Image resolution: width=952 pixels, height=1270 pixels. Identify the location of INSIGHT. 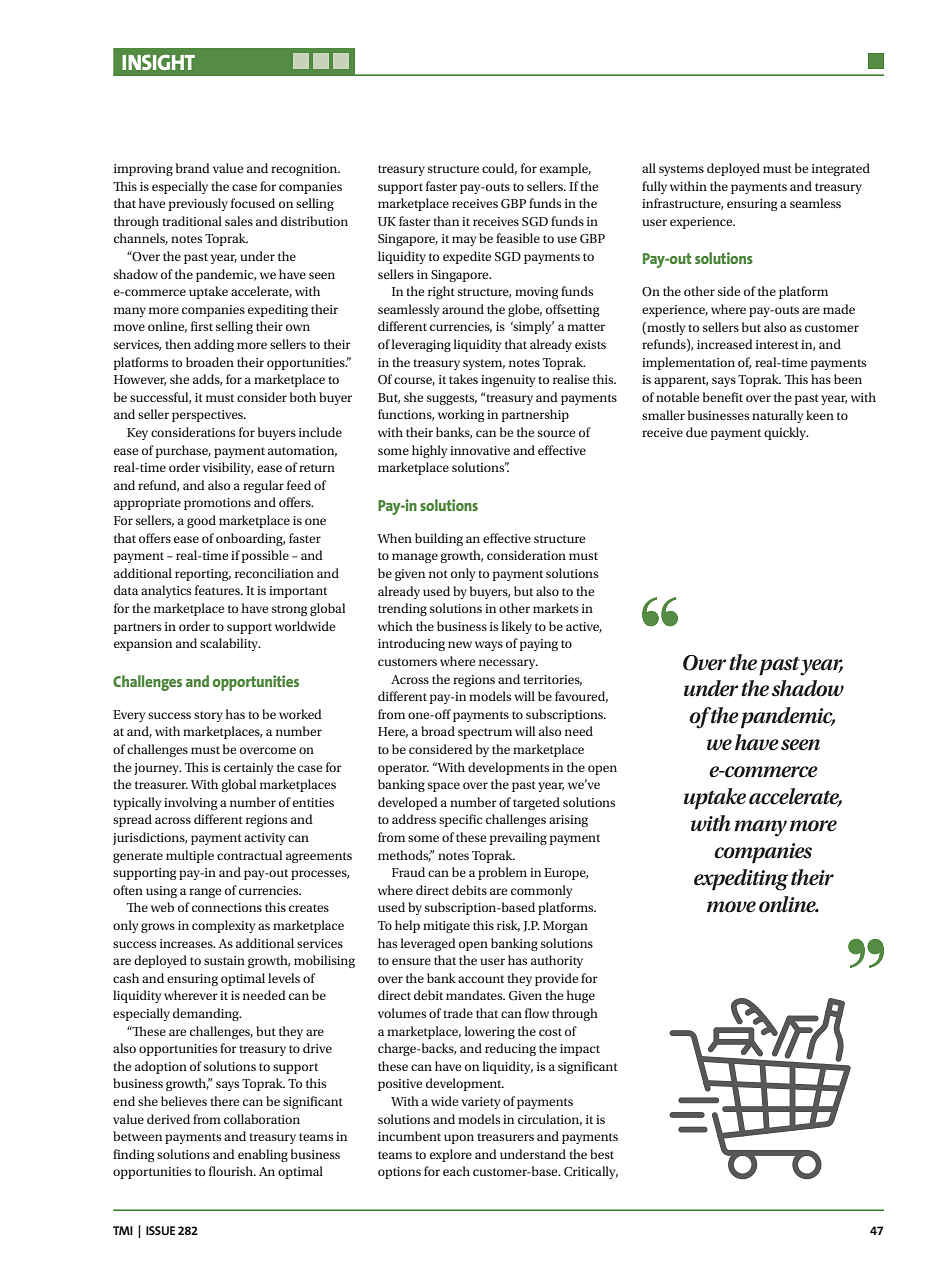
(158, 62).
